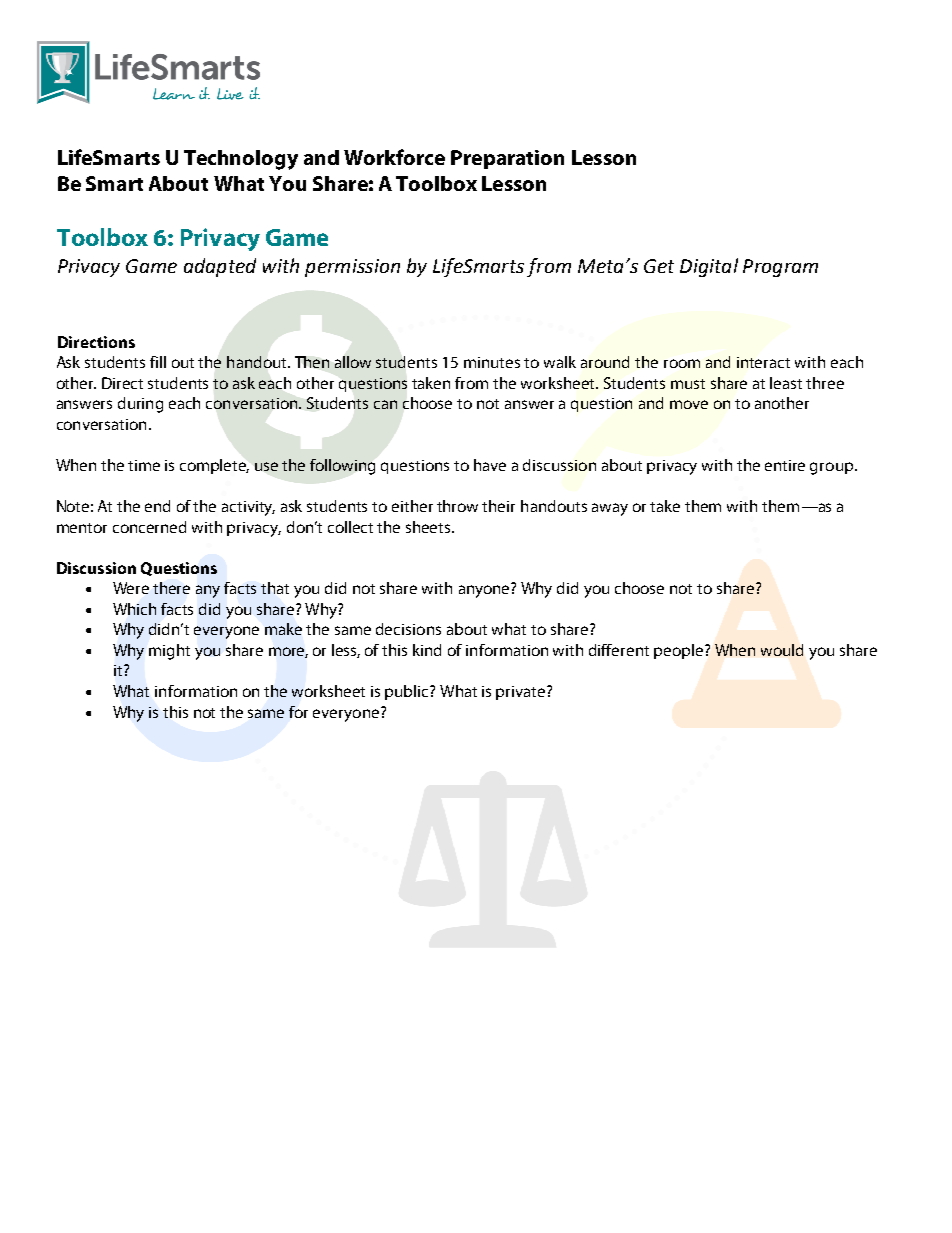  What do you see at coordinates (507, 159) in the screenshot?
I see `Preparation` at bounding box center [507, 159].
